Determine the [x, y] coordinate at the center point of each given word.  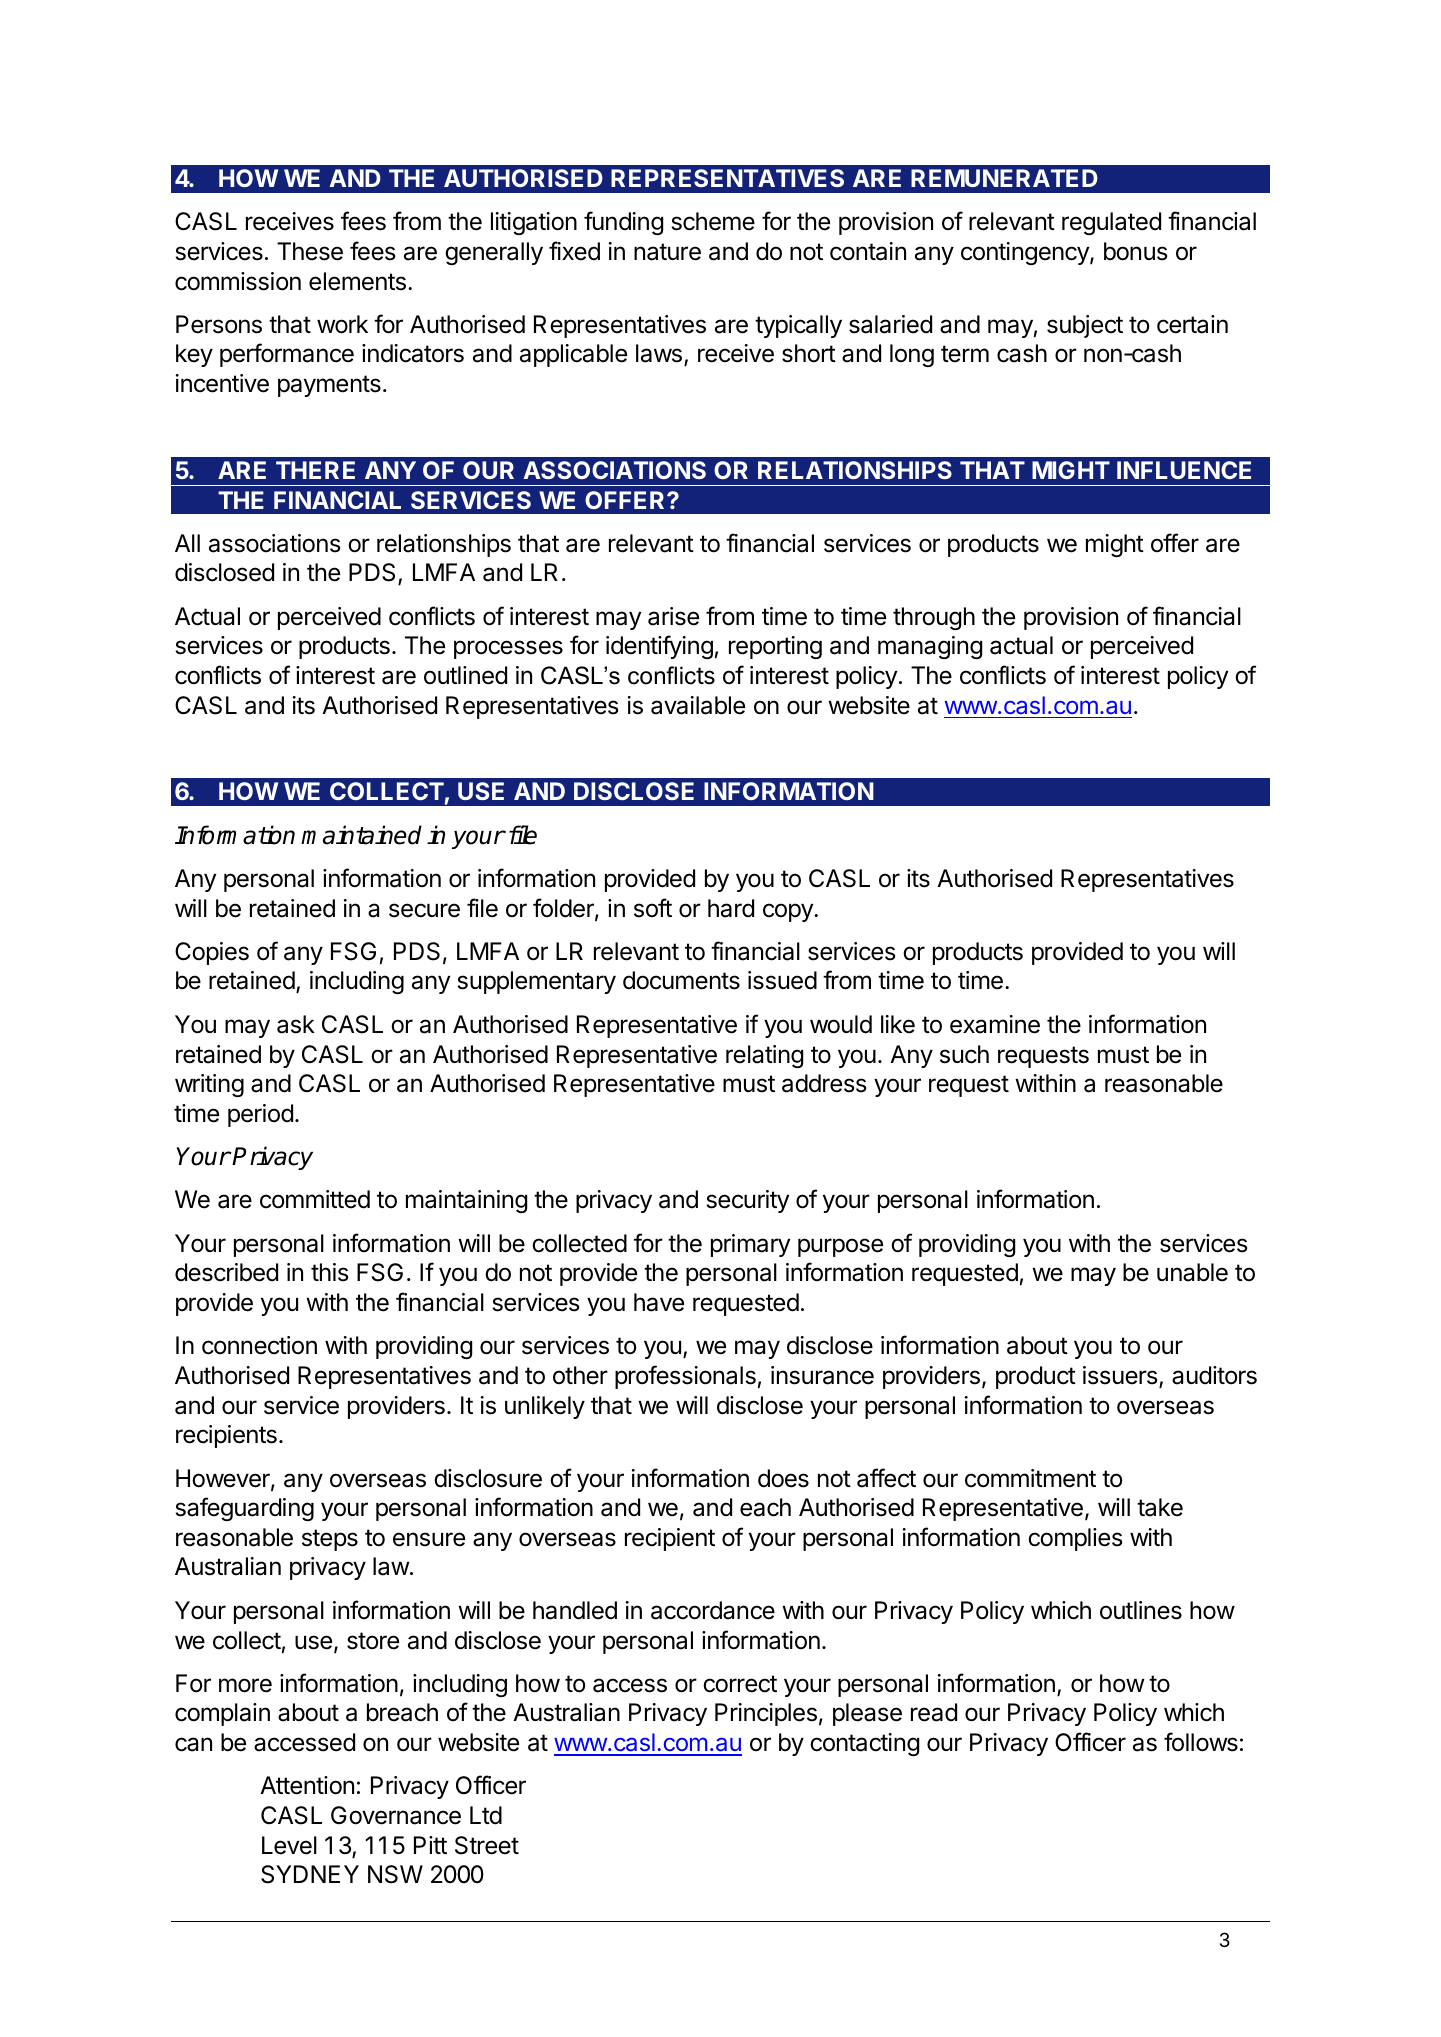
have [659, 1302]
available [698, 705]
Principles [766, 1714]
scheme [713, 221]
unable [1192, 1272]
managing [930, 647]
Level [289, 1845]
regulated [1111, 223]
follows [1201, 1742]
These [310, 251]
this [330, 1272]
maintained [361, 835]
